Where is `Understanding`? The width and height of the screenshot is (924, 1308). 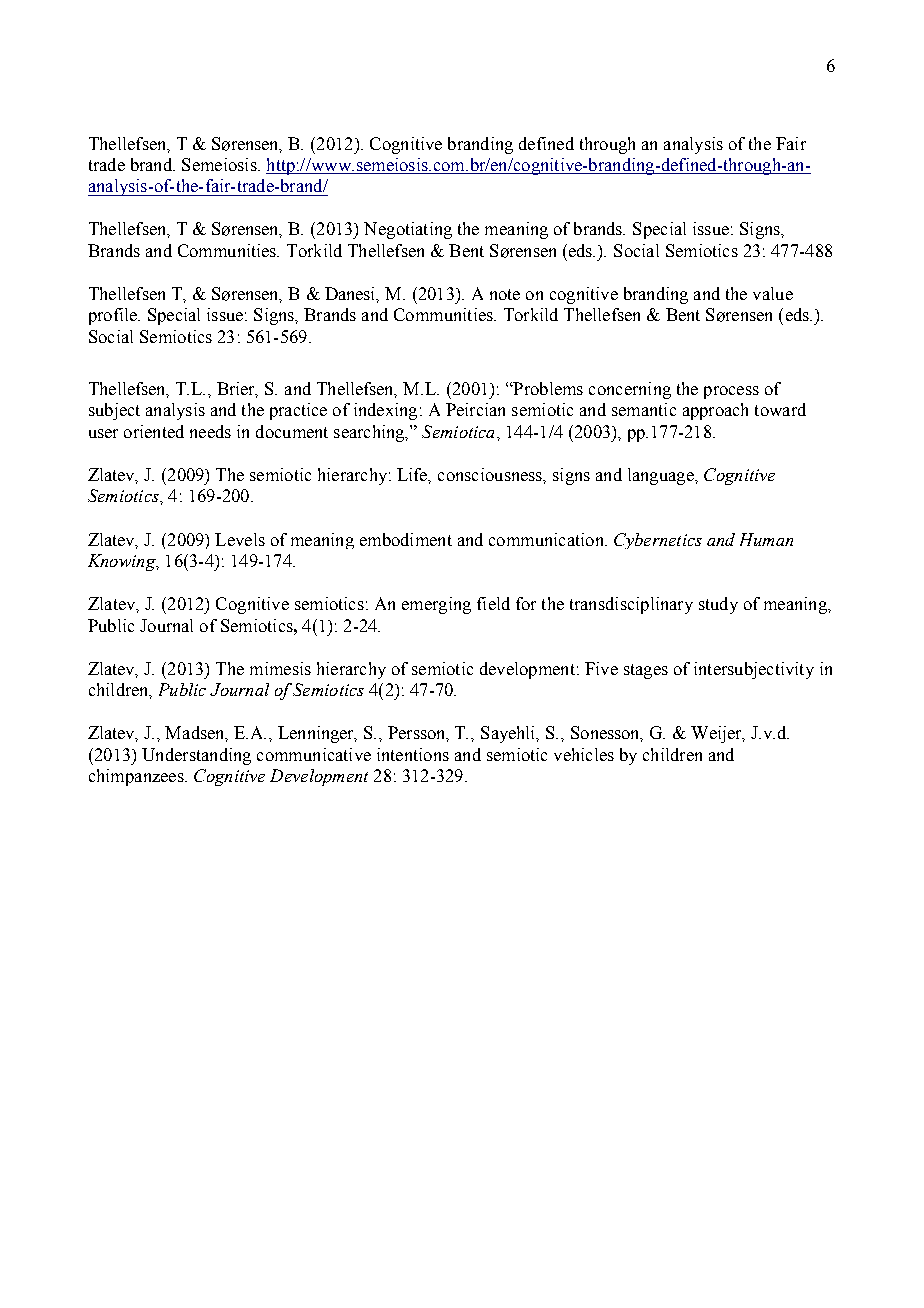
Understanding is located at coordinates (196, 756).
